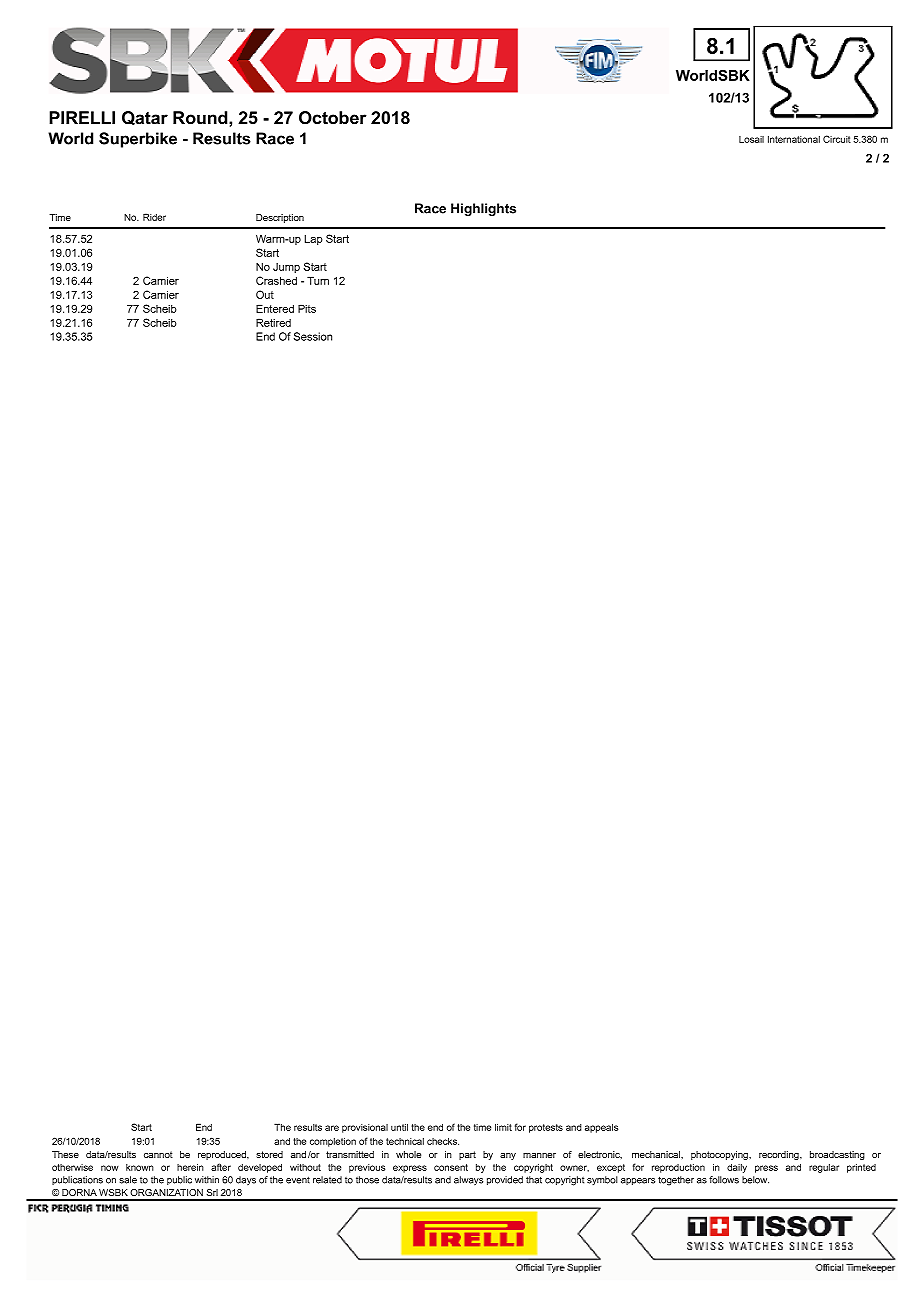 This screenshot has width=924, height=1307. I want to click on appeals, so click(601, 1128).
